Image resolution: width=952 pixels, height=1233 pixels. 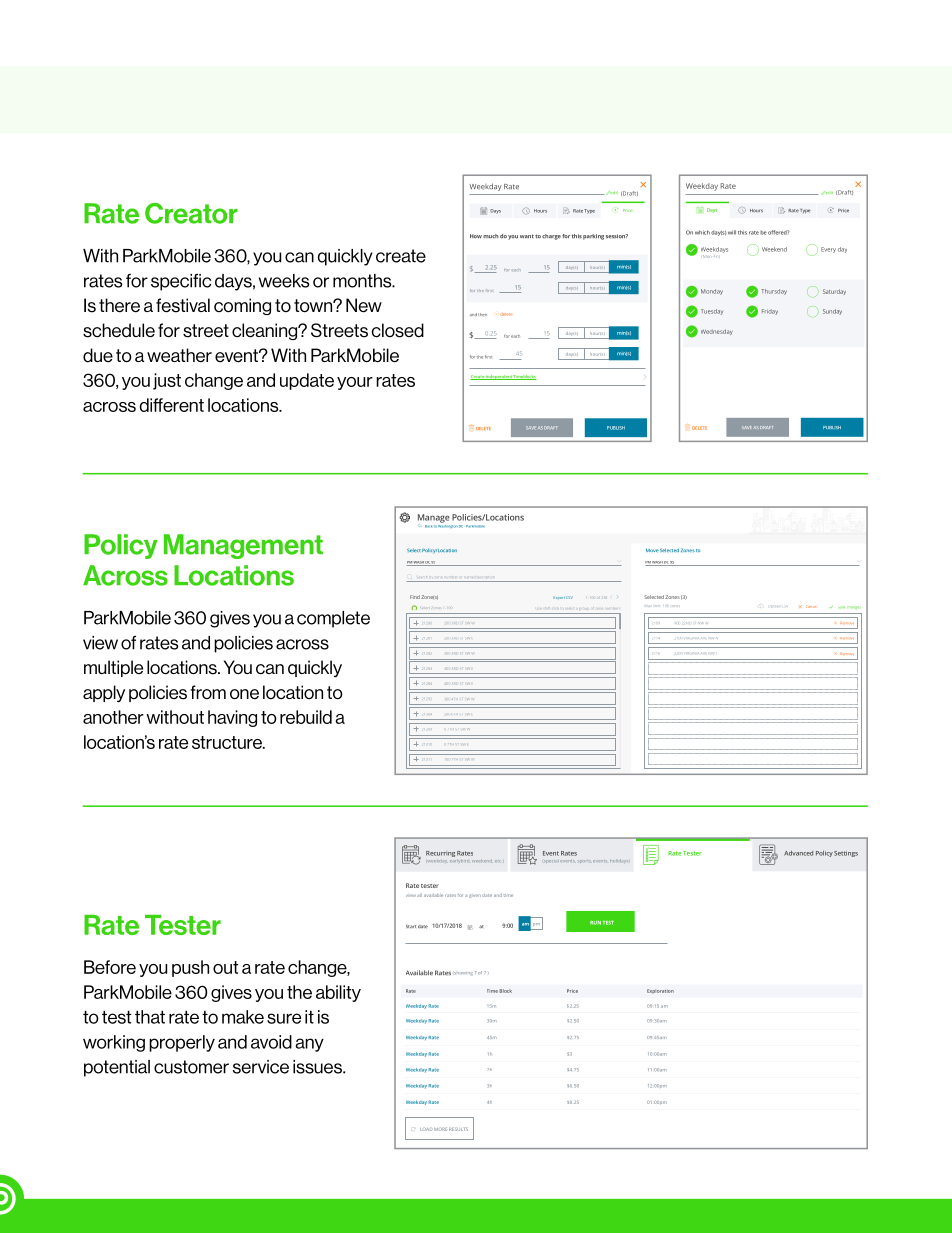 What do you see at coordinates (190, 968) in the screenshot?
I see `push` at bounding box center [190, 968].
